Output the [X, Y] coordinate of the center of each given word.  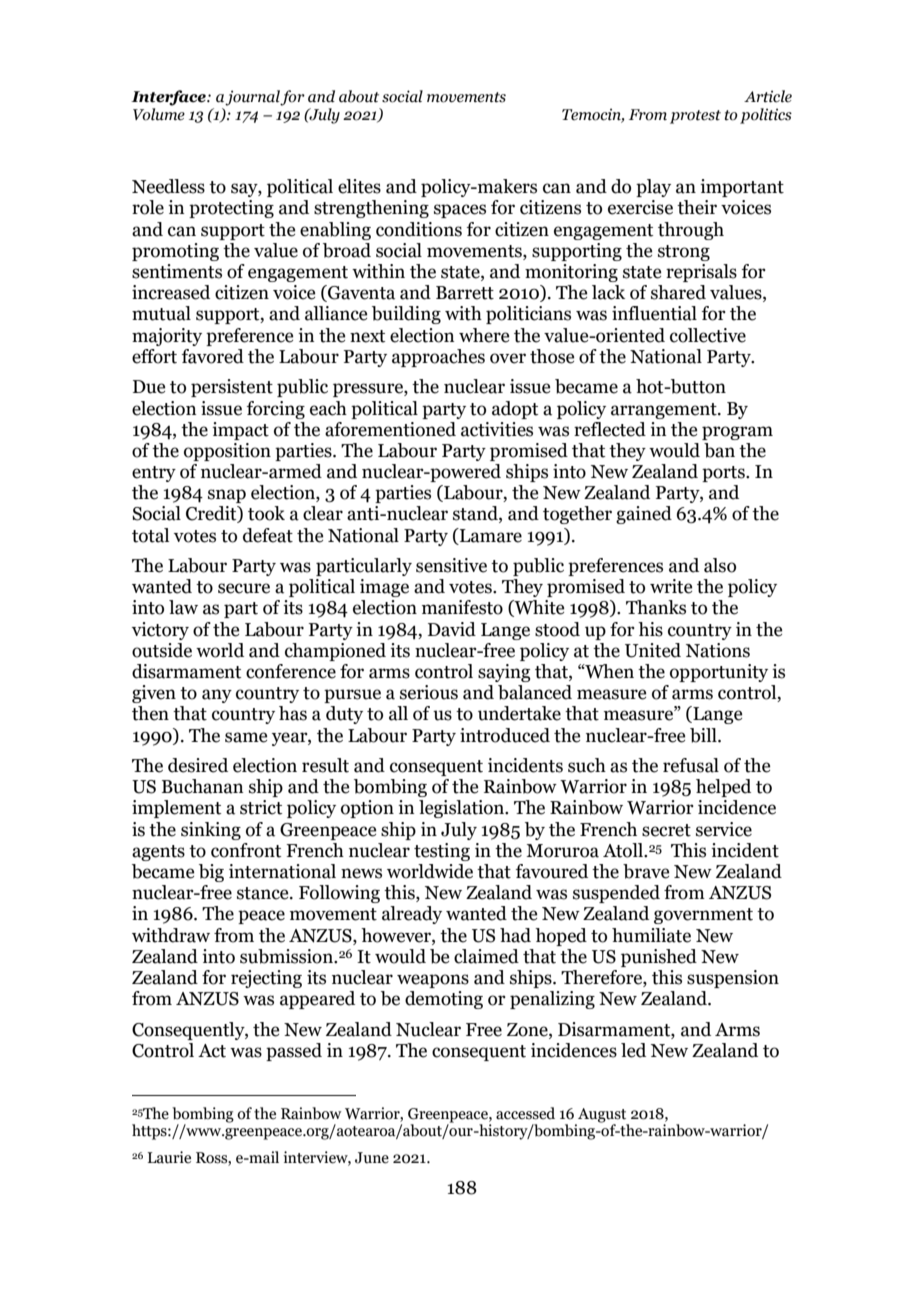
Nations [718, 650]
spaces [460, 211]
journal [253, 98]
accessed [525, 1113]
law [183, 607]
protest [695, 117]
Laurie [169, 1157]
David [452, 629]
